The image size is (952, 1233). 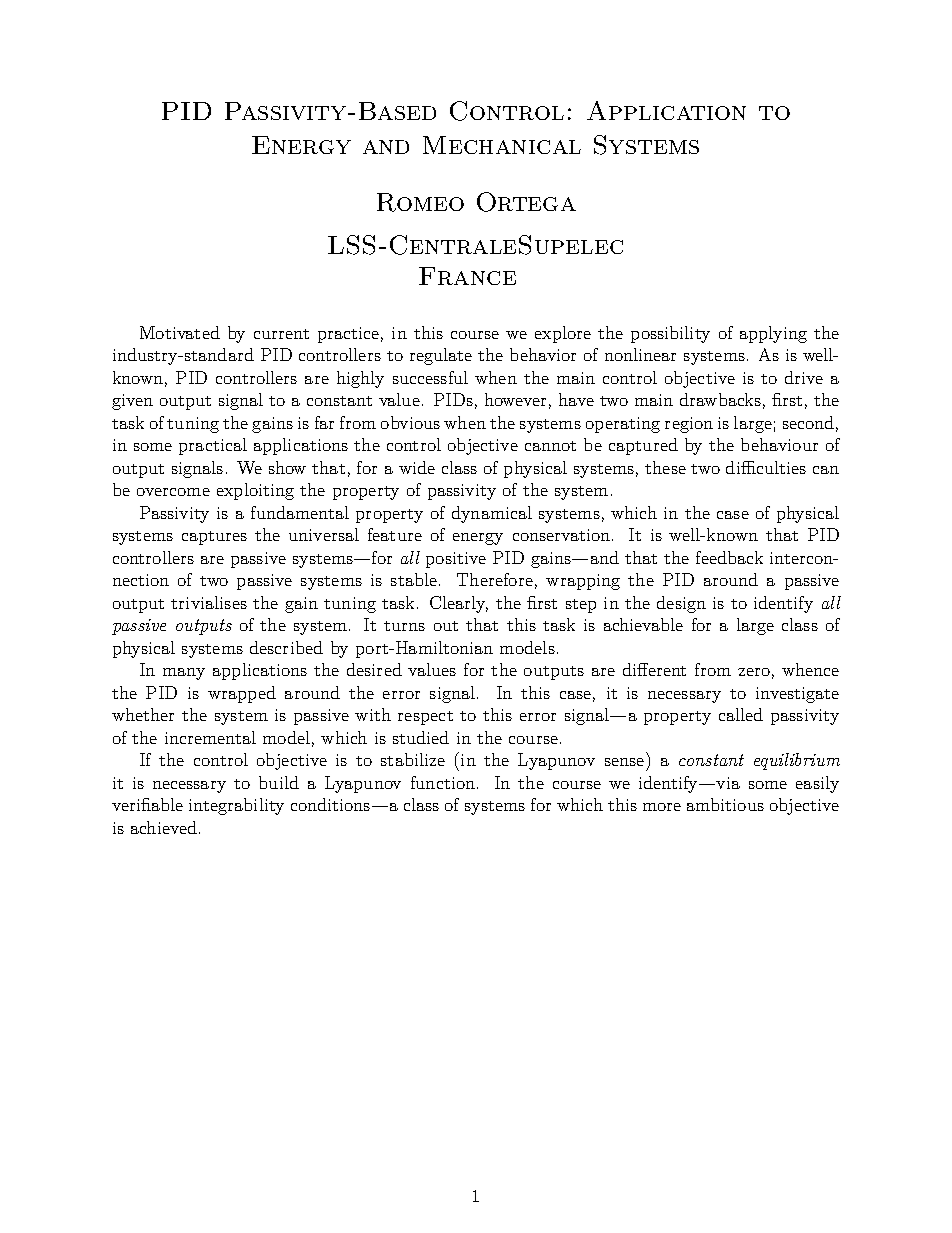 What do you see at coordinates (255, 491) in the screenshot?
I see `exploiting` at bounding box center [255, 491].
